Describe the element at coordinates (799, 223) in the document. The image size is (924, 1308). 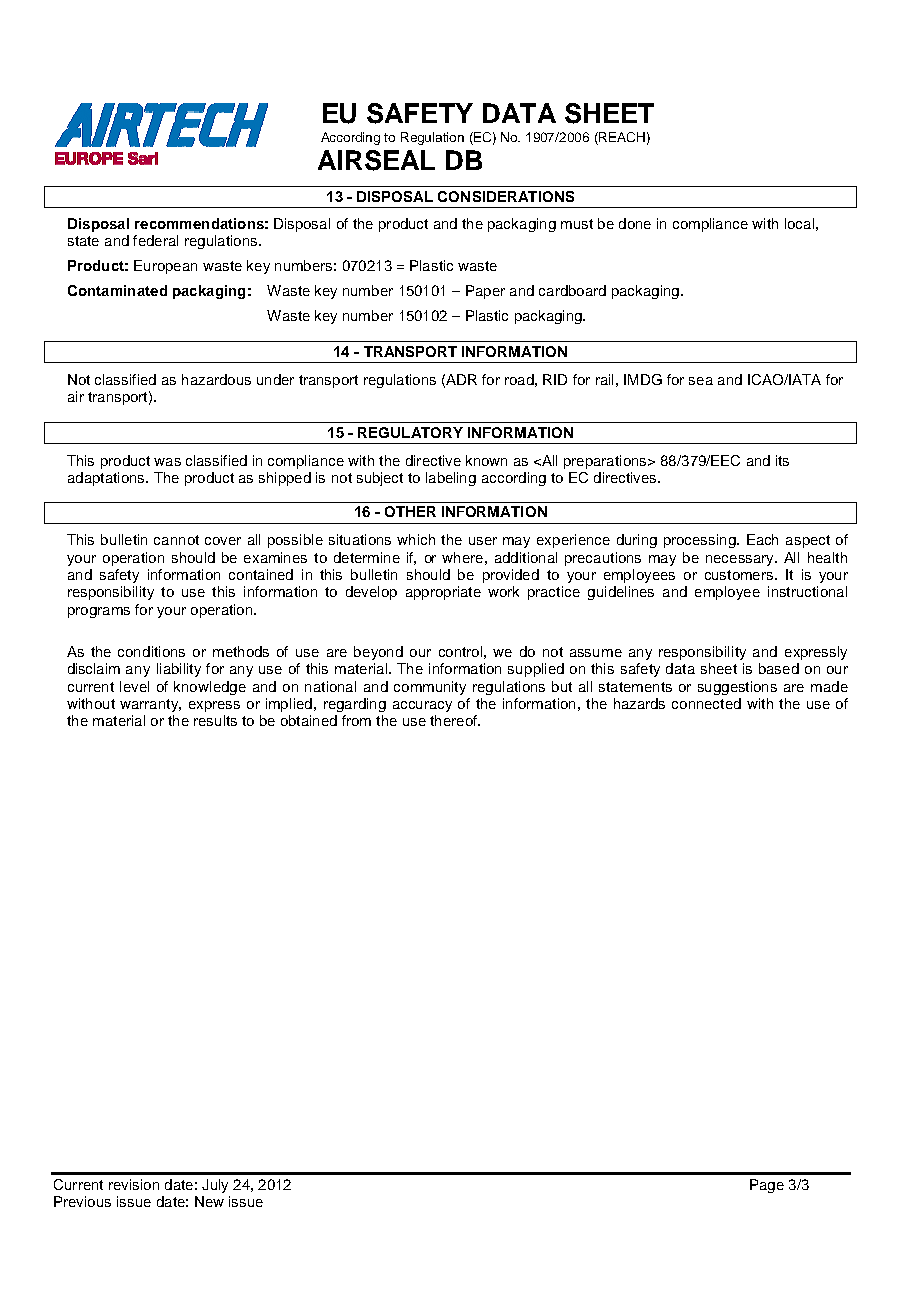
I see `local` at that location.
